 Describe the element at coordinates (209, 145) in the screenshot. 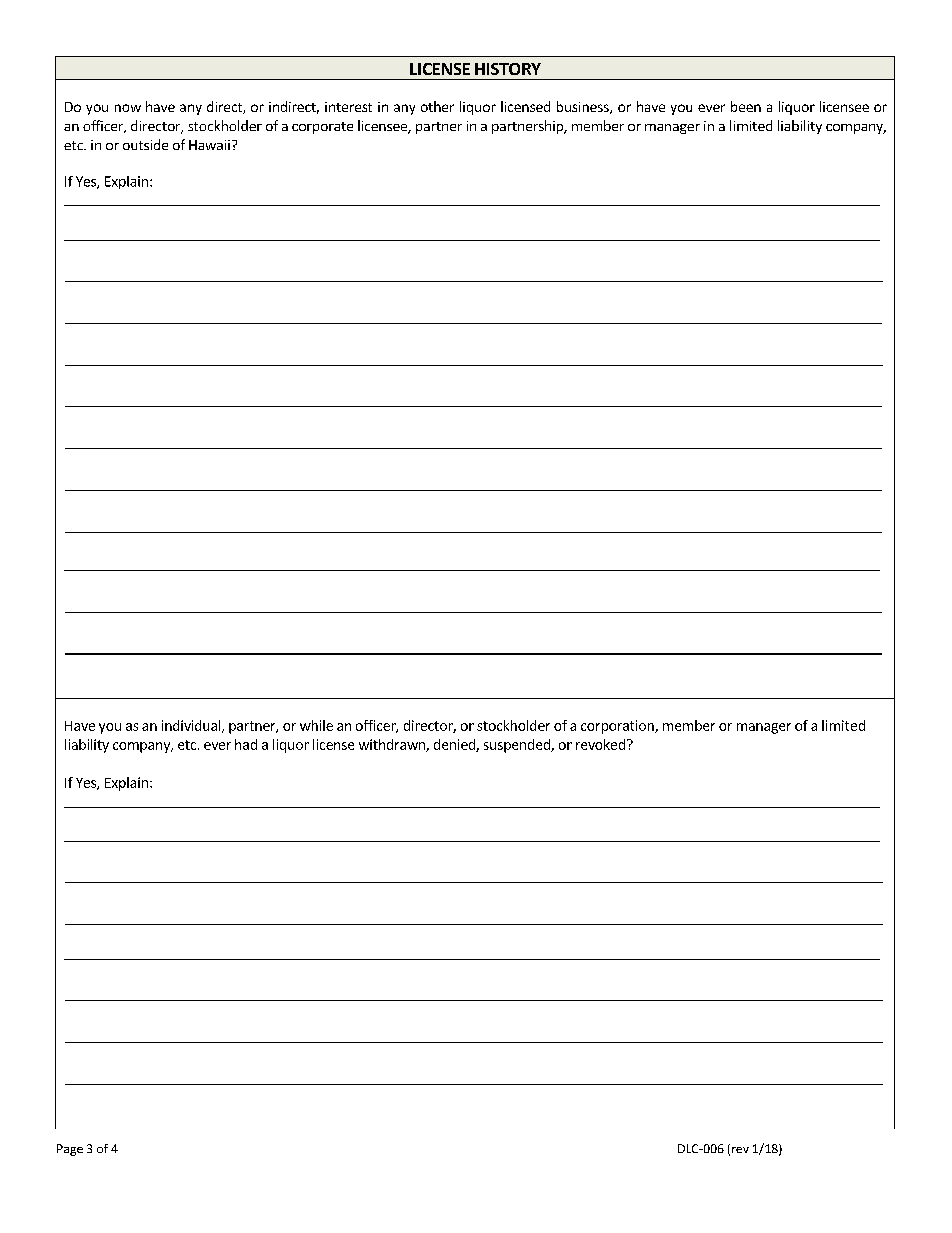

I see `Hawaii` at that location.
